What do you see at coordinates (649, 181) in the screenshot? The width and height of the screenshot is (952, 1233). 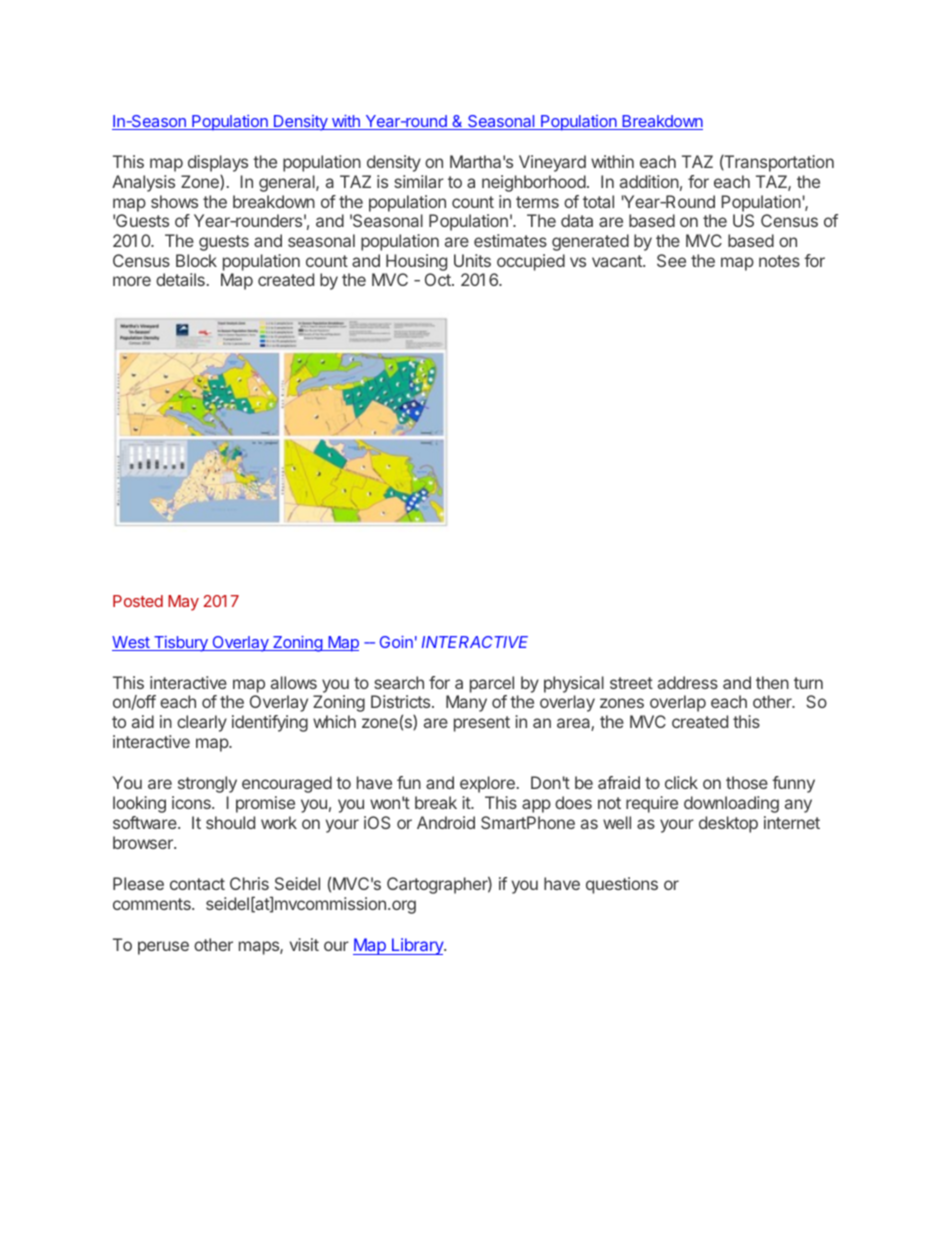 I see `addition` at bounding box center [649, 181].
